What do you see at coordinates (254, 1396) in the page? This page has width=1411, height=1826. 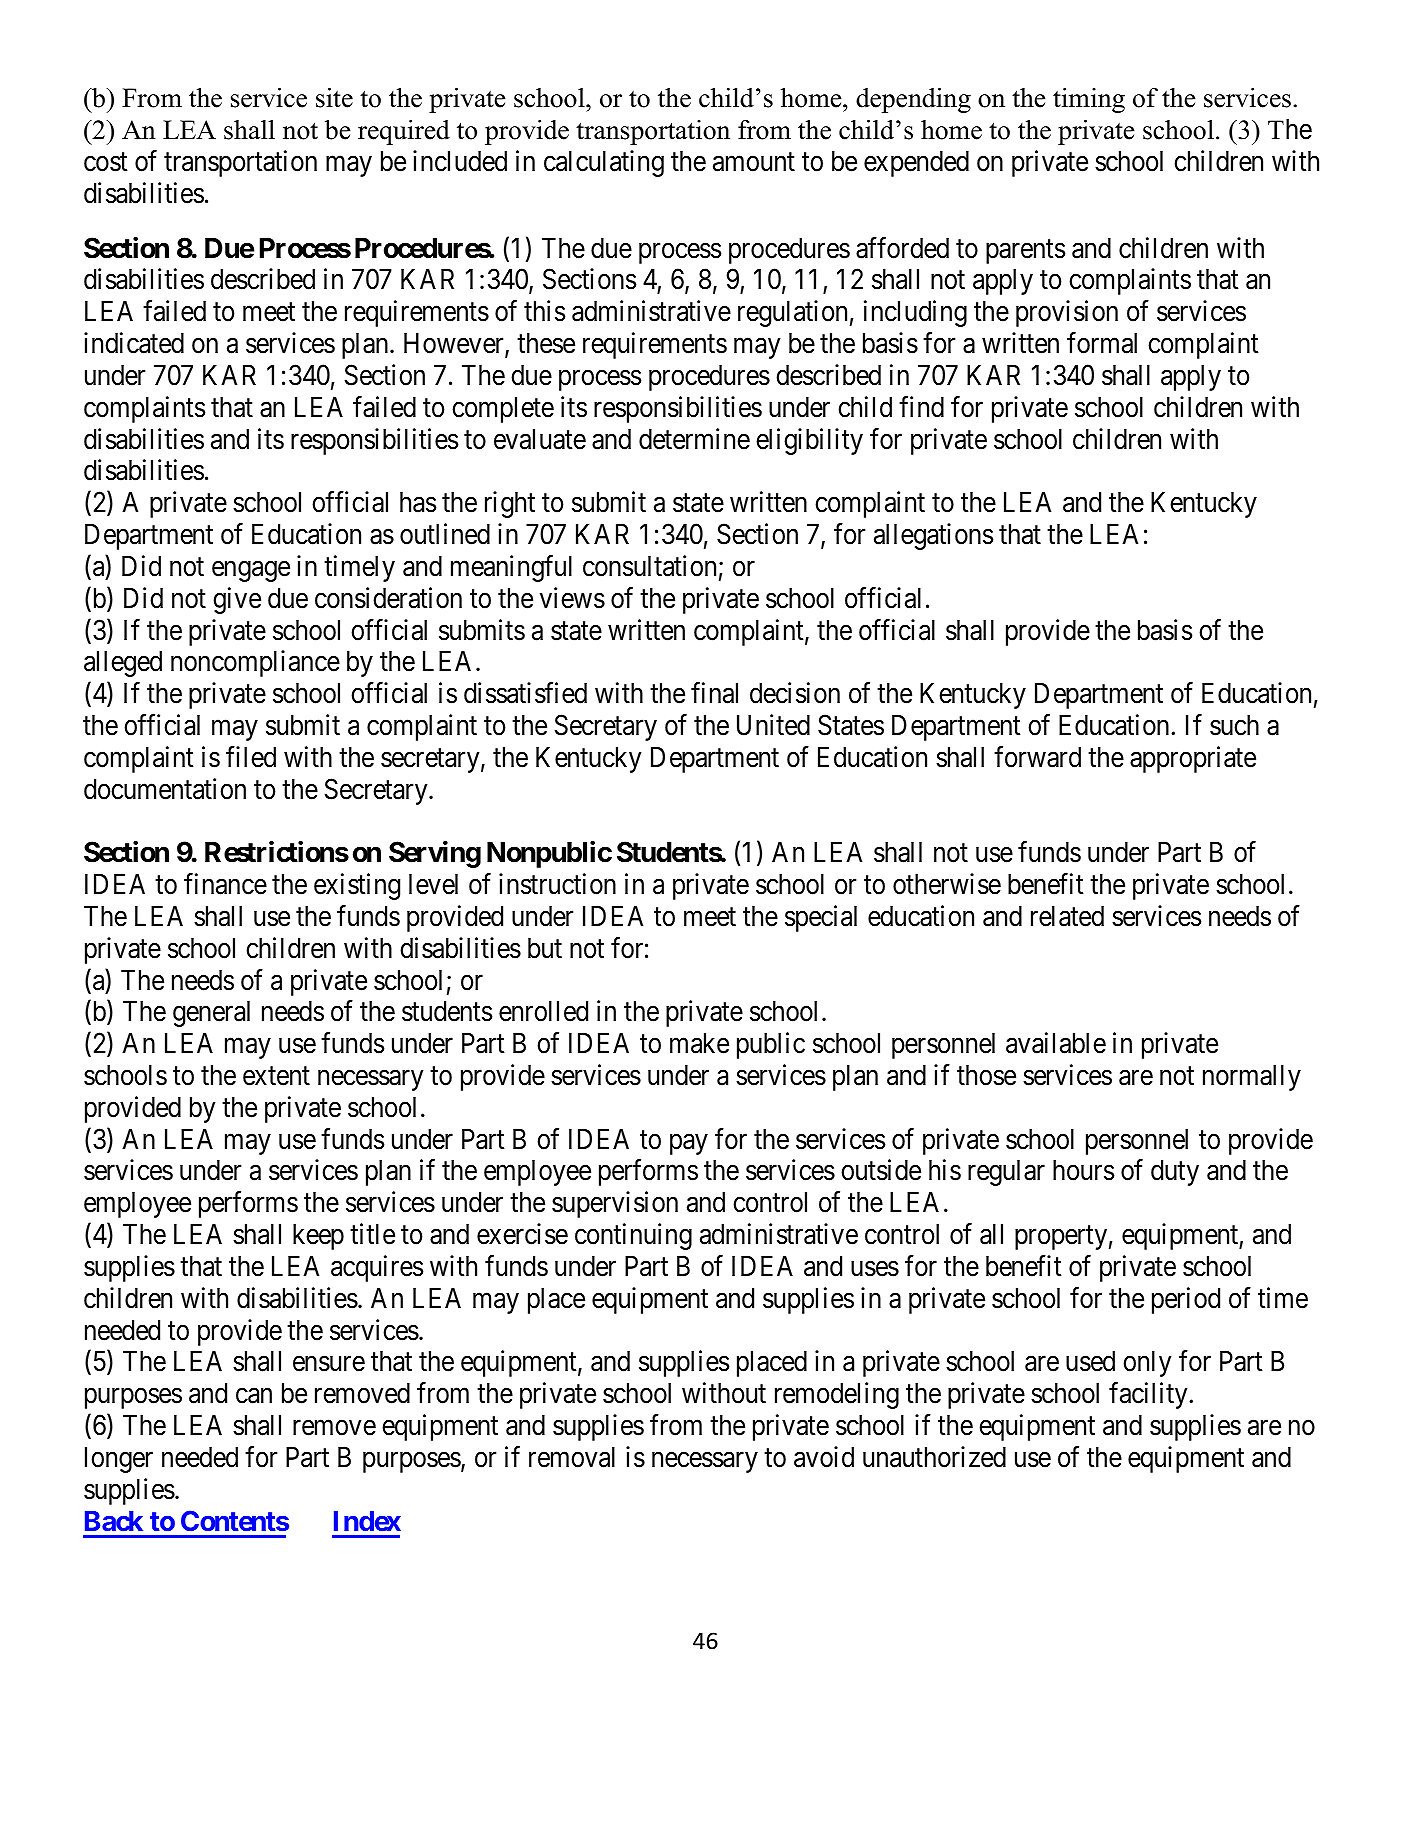 I see `can` at bounding box center [254, 1396].
